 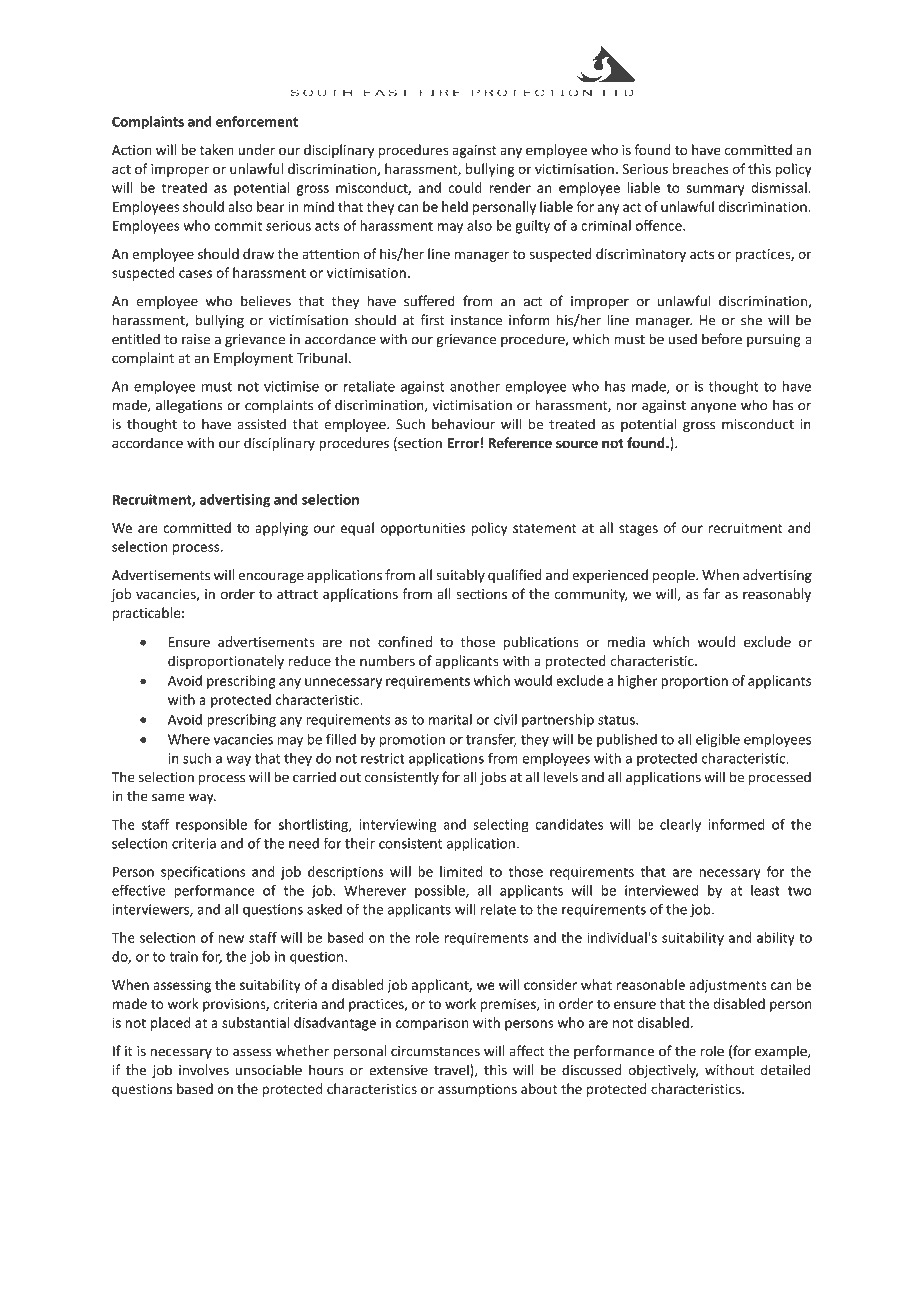 What do you see at coordinates (452, 1071) in the page?
I see `travel` at bounding box center [452, 1071].
